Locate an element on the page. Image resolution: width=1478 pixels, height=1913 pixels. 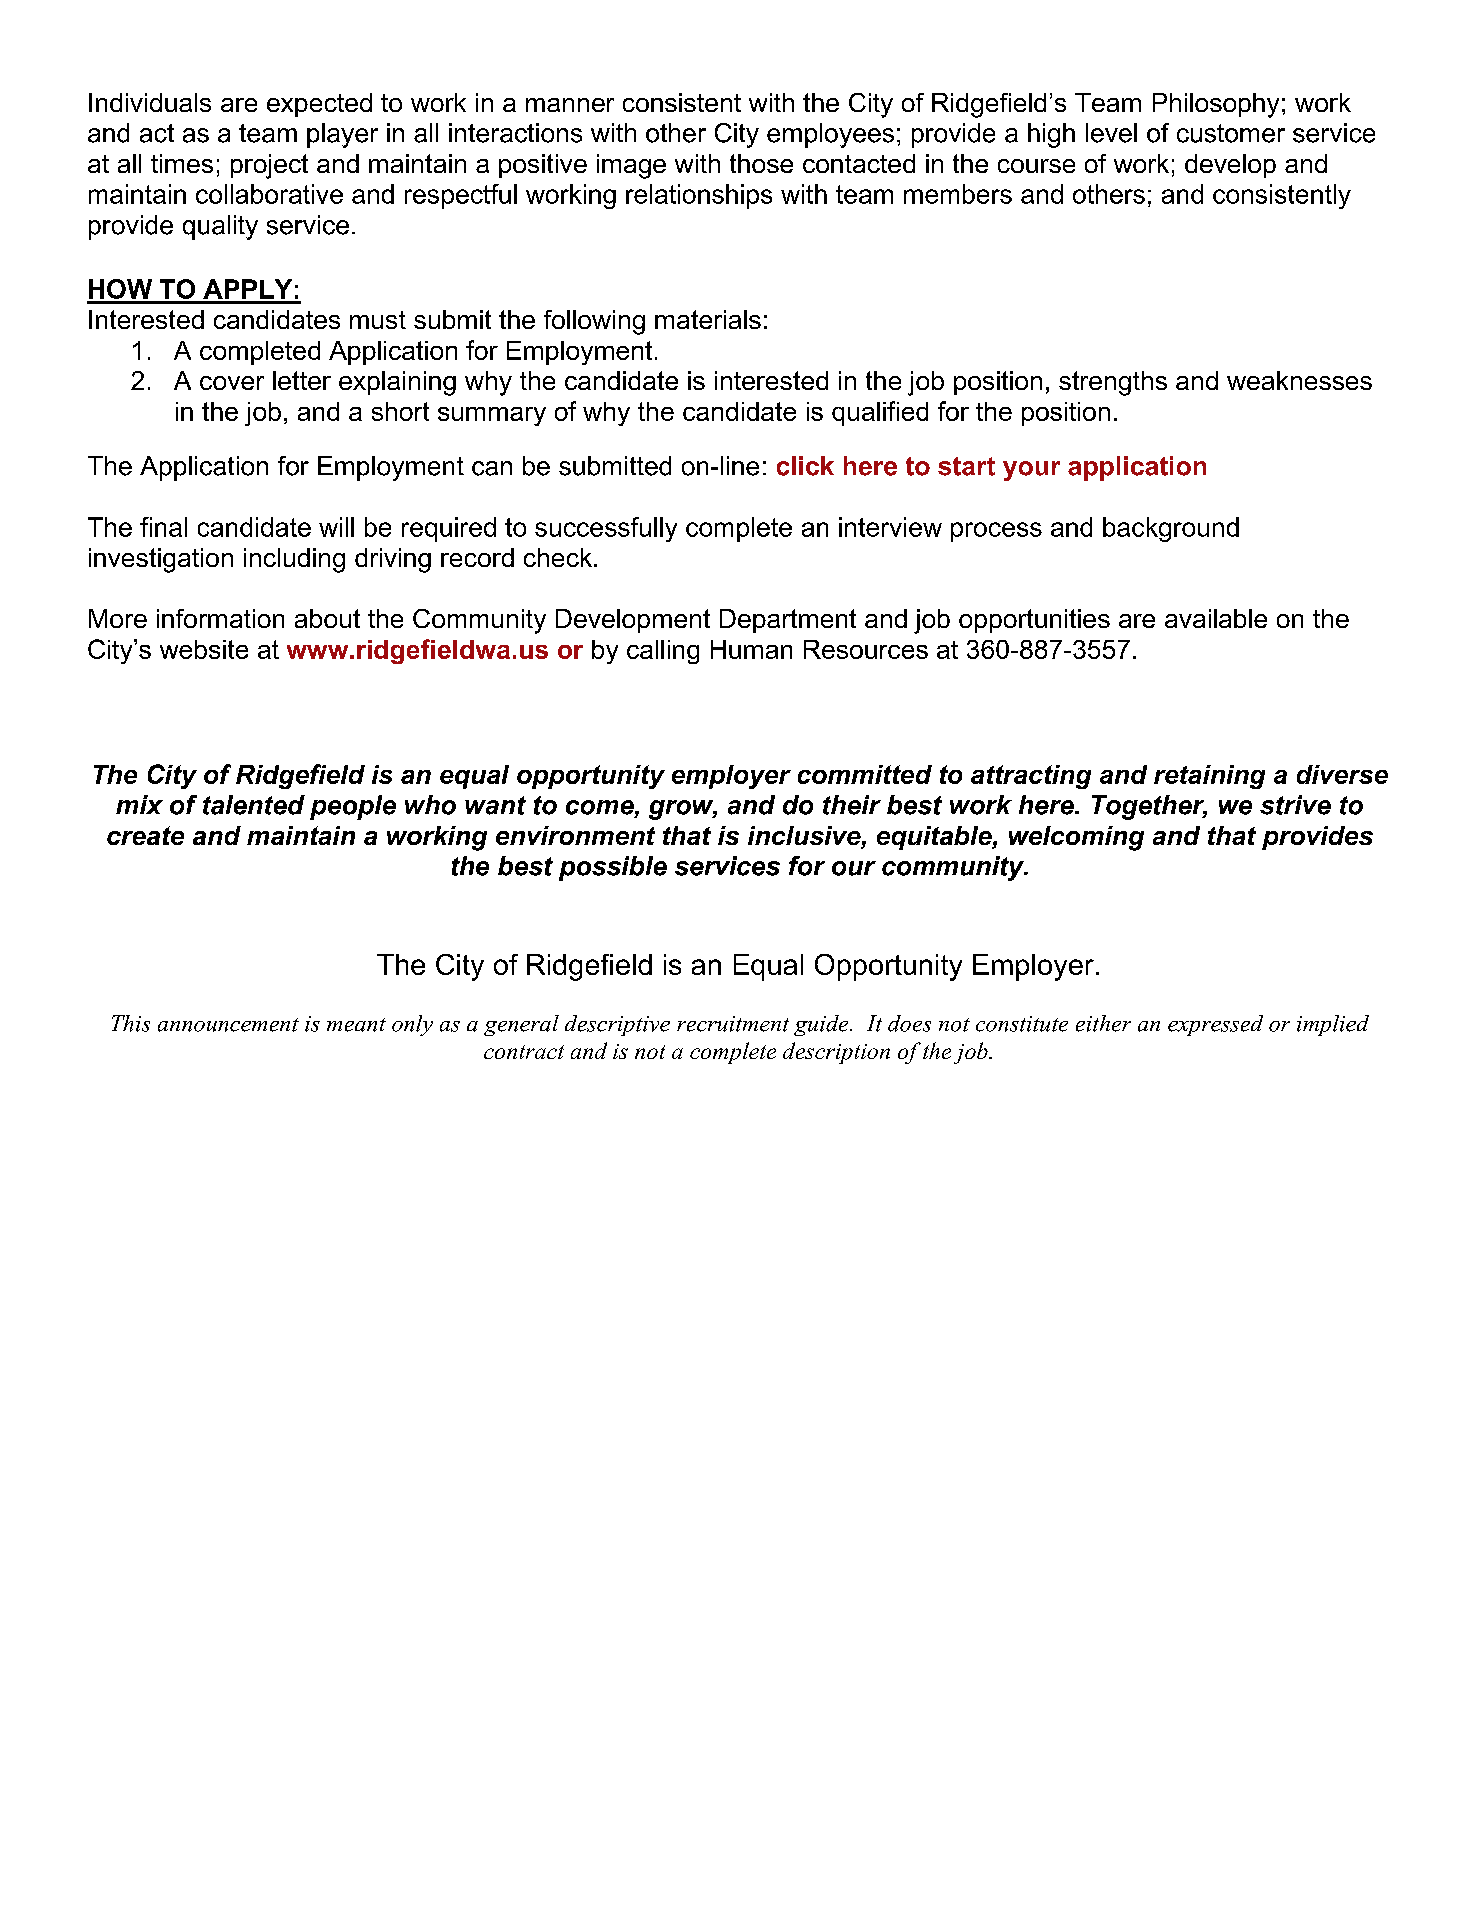
Together is located at coordinates (1149, 807).
